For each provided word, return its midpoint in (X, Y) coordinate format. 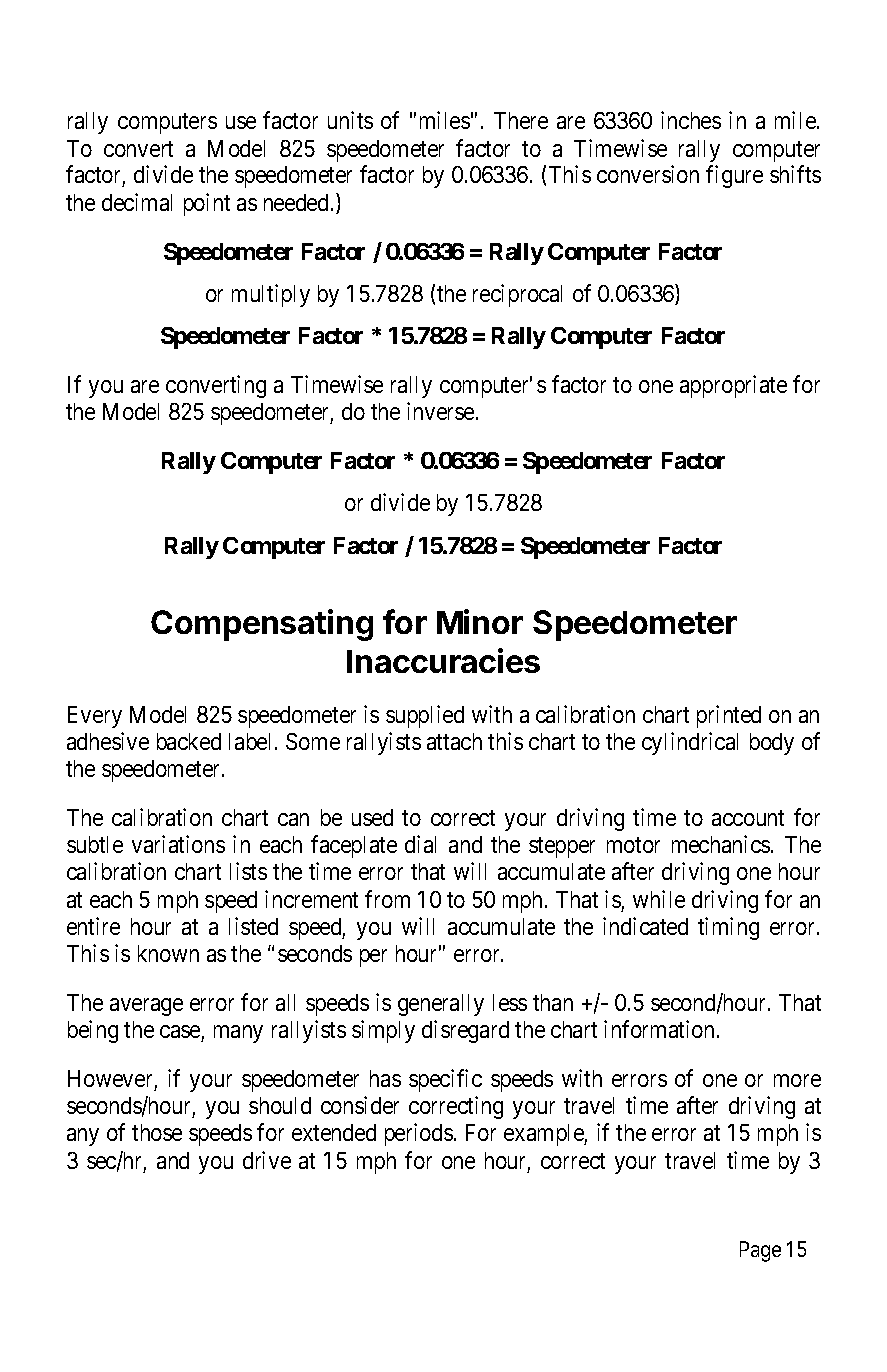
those (157, 1132)
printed (729, 716)
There (521, 120)
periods (419, 1134)
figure (734, 176)
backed (189, 741)
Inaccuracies (443, 660)
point (207, 204)
